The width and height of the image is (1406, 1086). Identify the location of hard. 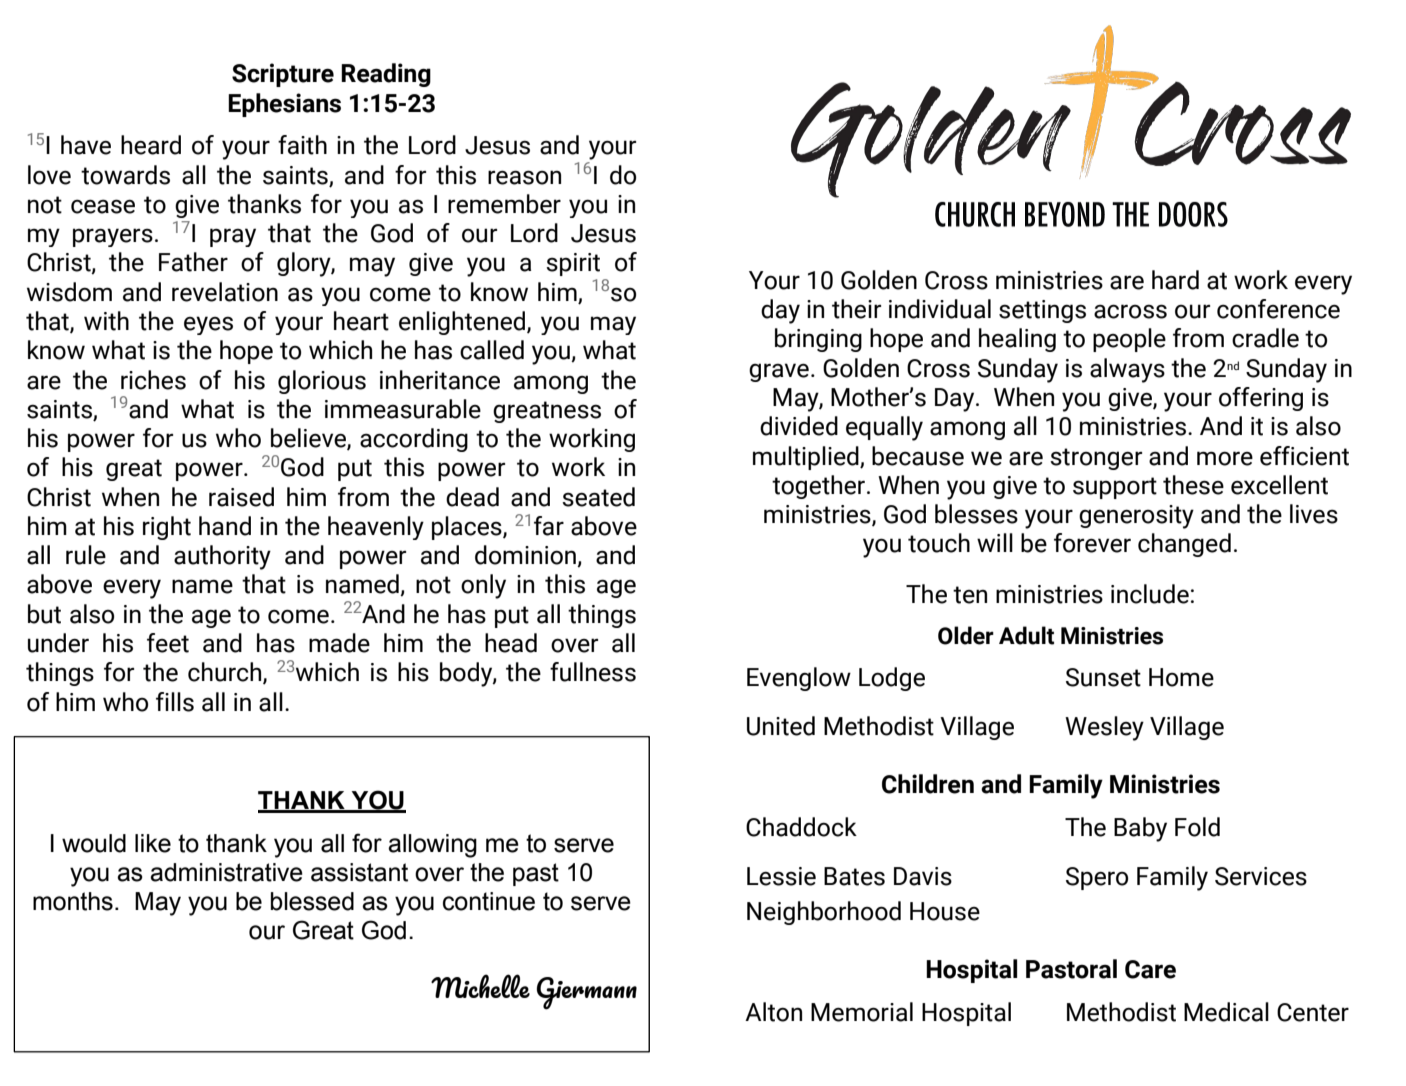
(1175, 280).
